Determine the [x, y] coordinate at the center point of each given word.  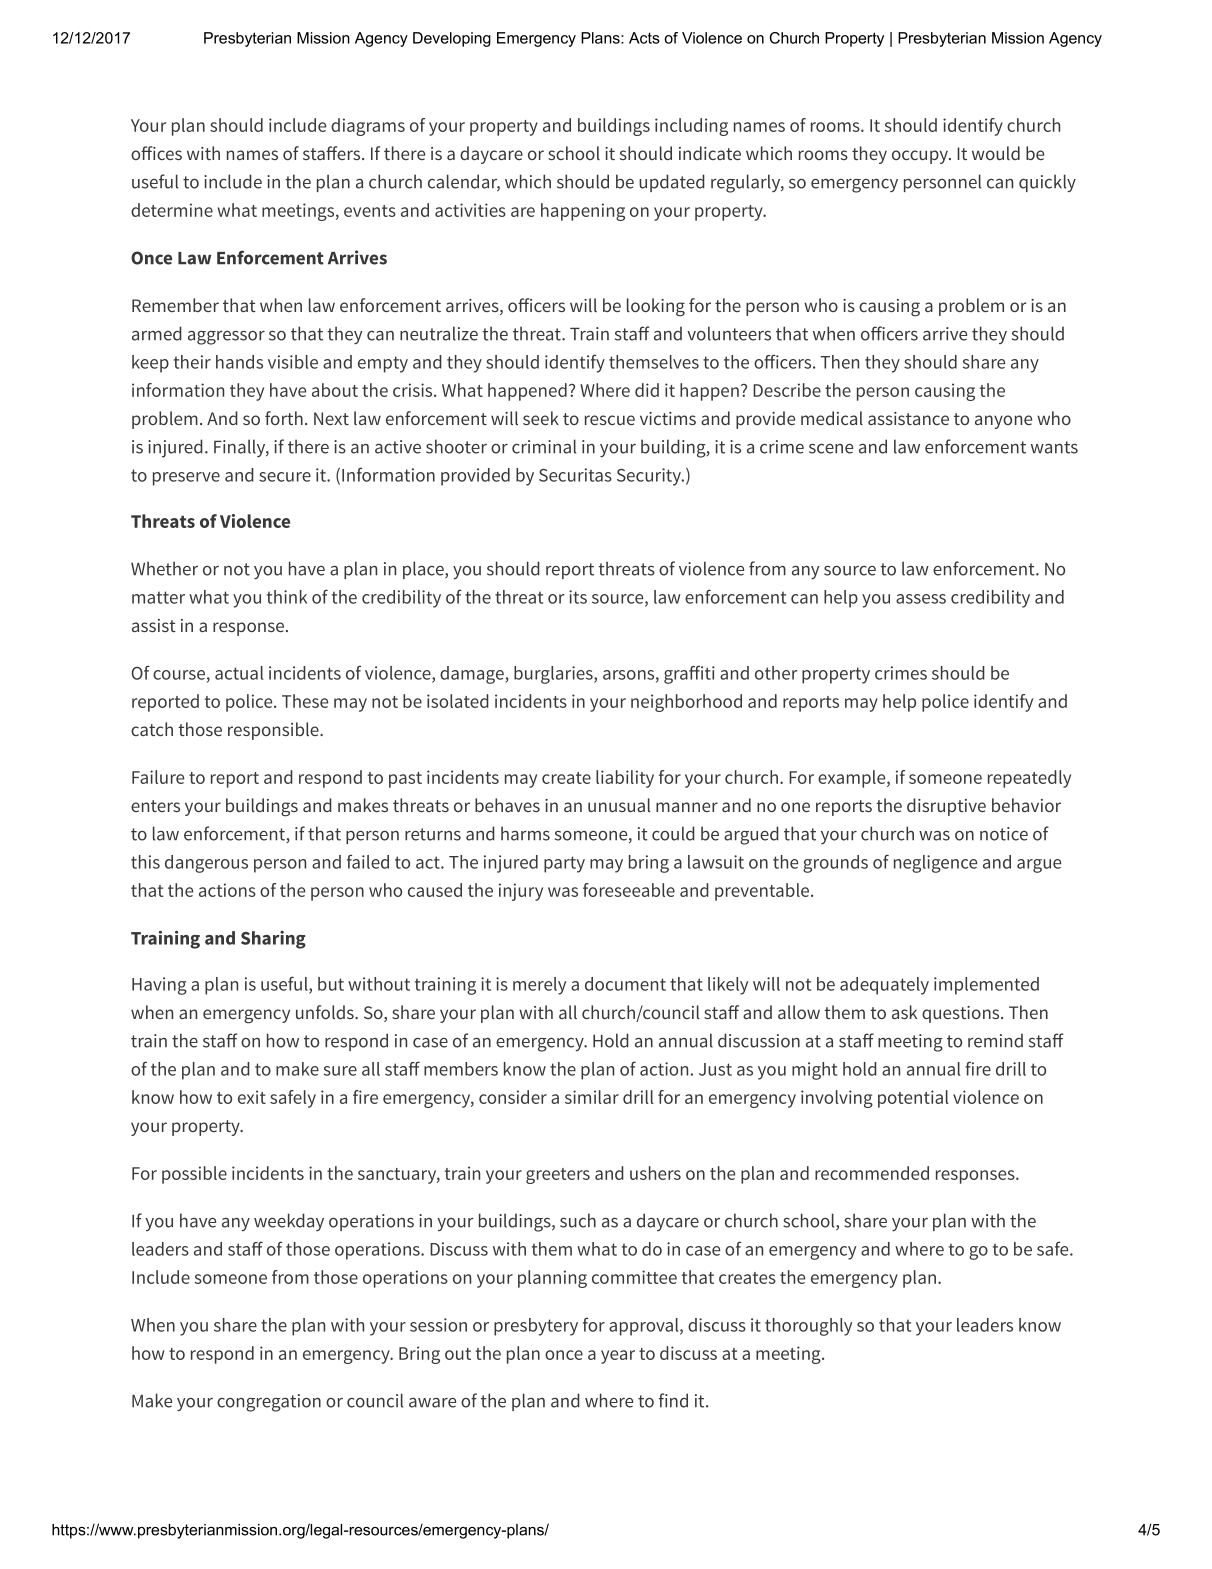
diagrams [368, 127]
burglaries [554, 675]
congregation [269, 1403]
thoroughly [808, 1327]
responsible [274, 731]
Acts [644, 38]
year [618, 1357]
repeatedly [1029, 779]
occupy [921, 157]
